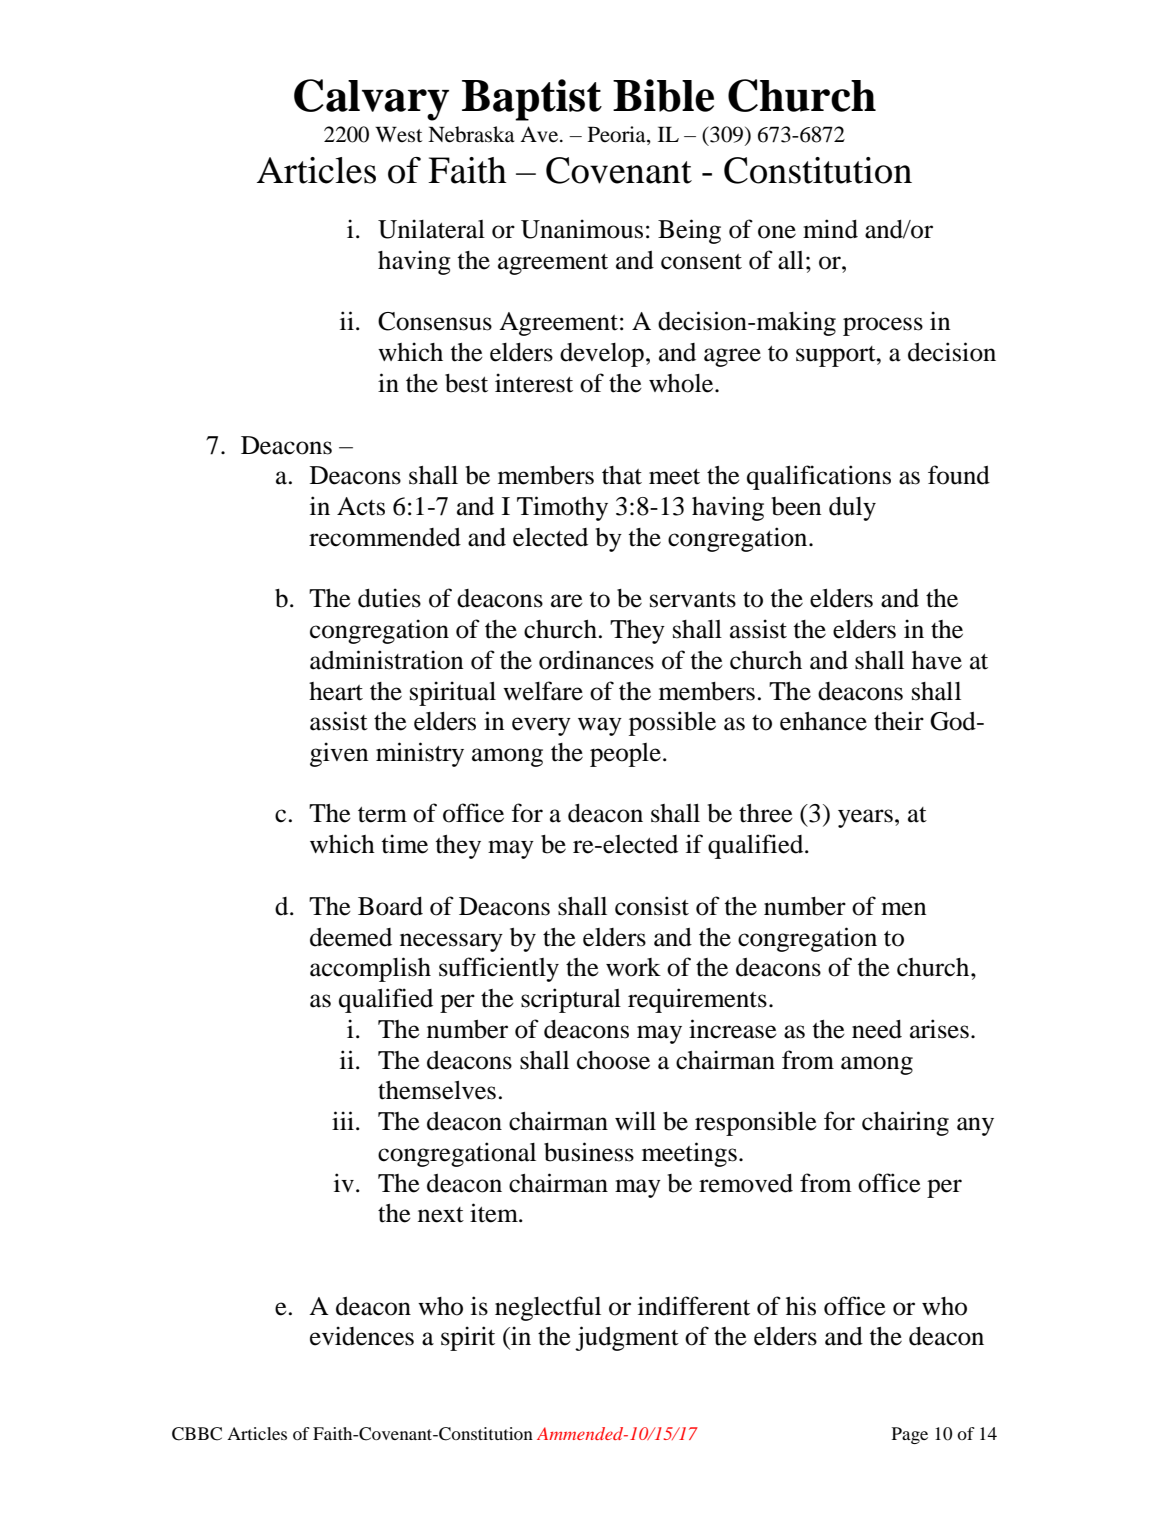  What do you see at coordinates (382, 815) in the screenshot?
I see `term` at bounding box center [382, 815].
